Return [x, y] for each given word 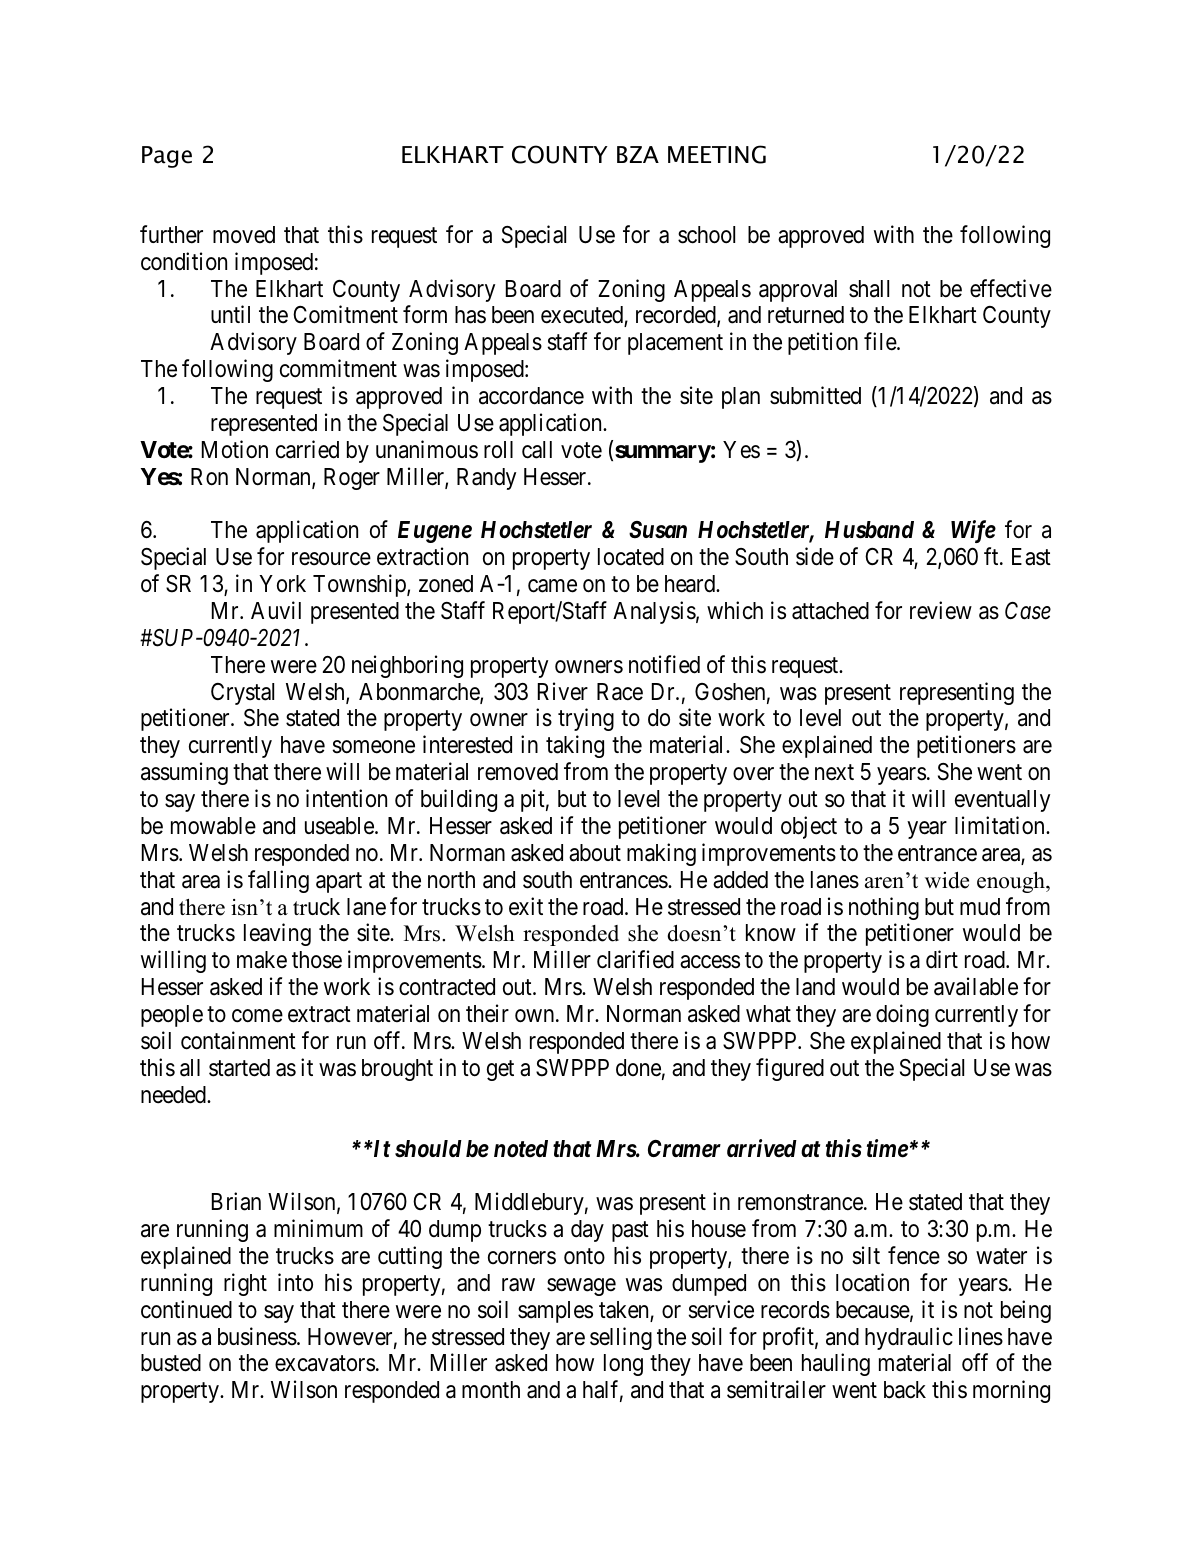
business [257, 1336]
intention [346, 798]
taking [575, 746]
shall [869, 289]
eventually [1002, 801]
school [706, 235]
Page [167, 157]
